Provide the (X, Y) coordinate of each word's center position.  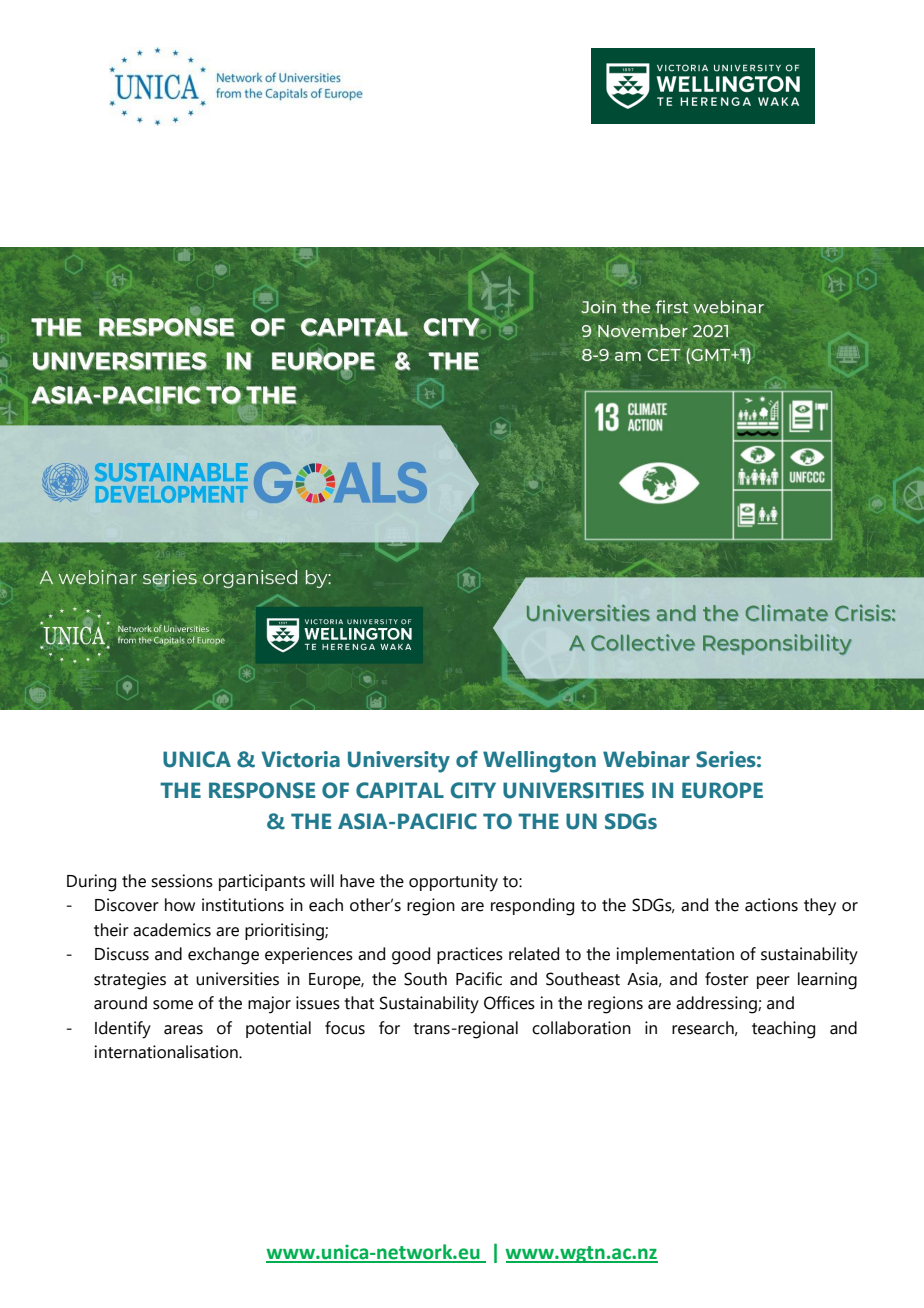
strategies (130, 981)
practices (470, 955)
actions (771, 905)
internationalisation (167, 1052)
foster (727, 979)
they (820, 907)
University (399, 762)
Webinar (646, 759)
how (180, 905)
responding (532, 907)
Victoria (300, 759)
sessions (182, 881)
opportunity (453, 883)
